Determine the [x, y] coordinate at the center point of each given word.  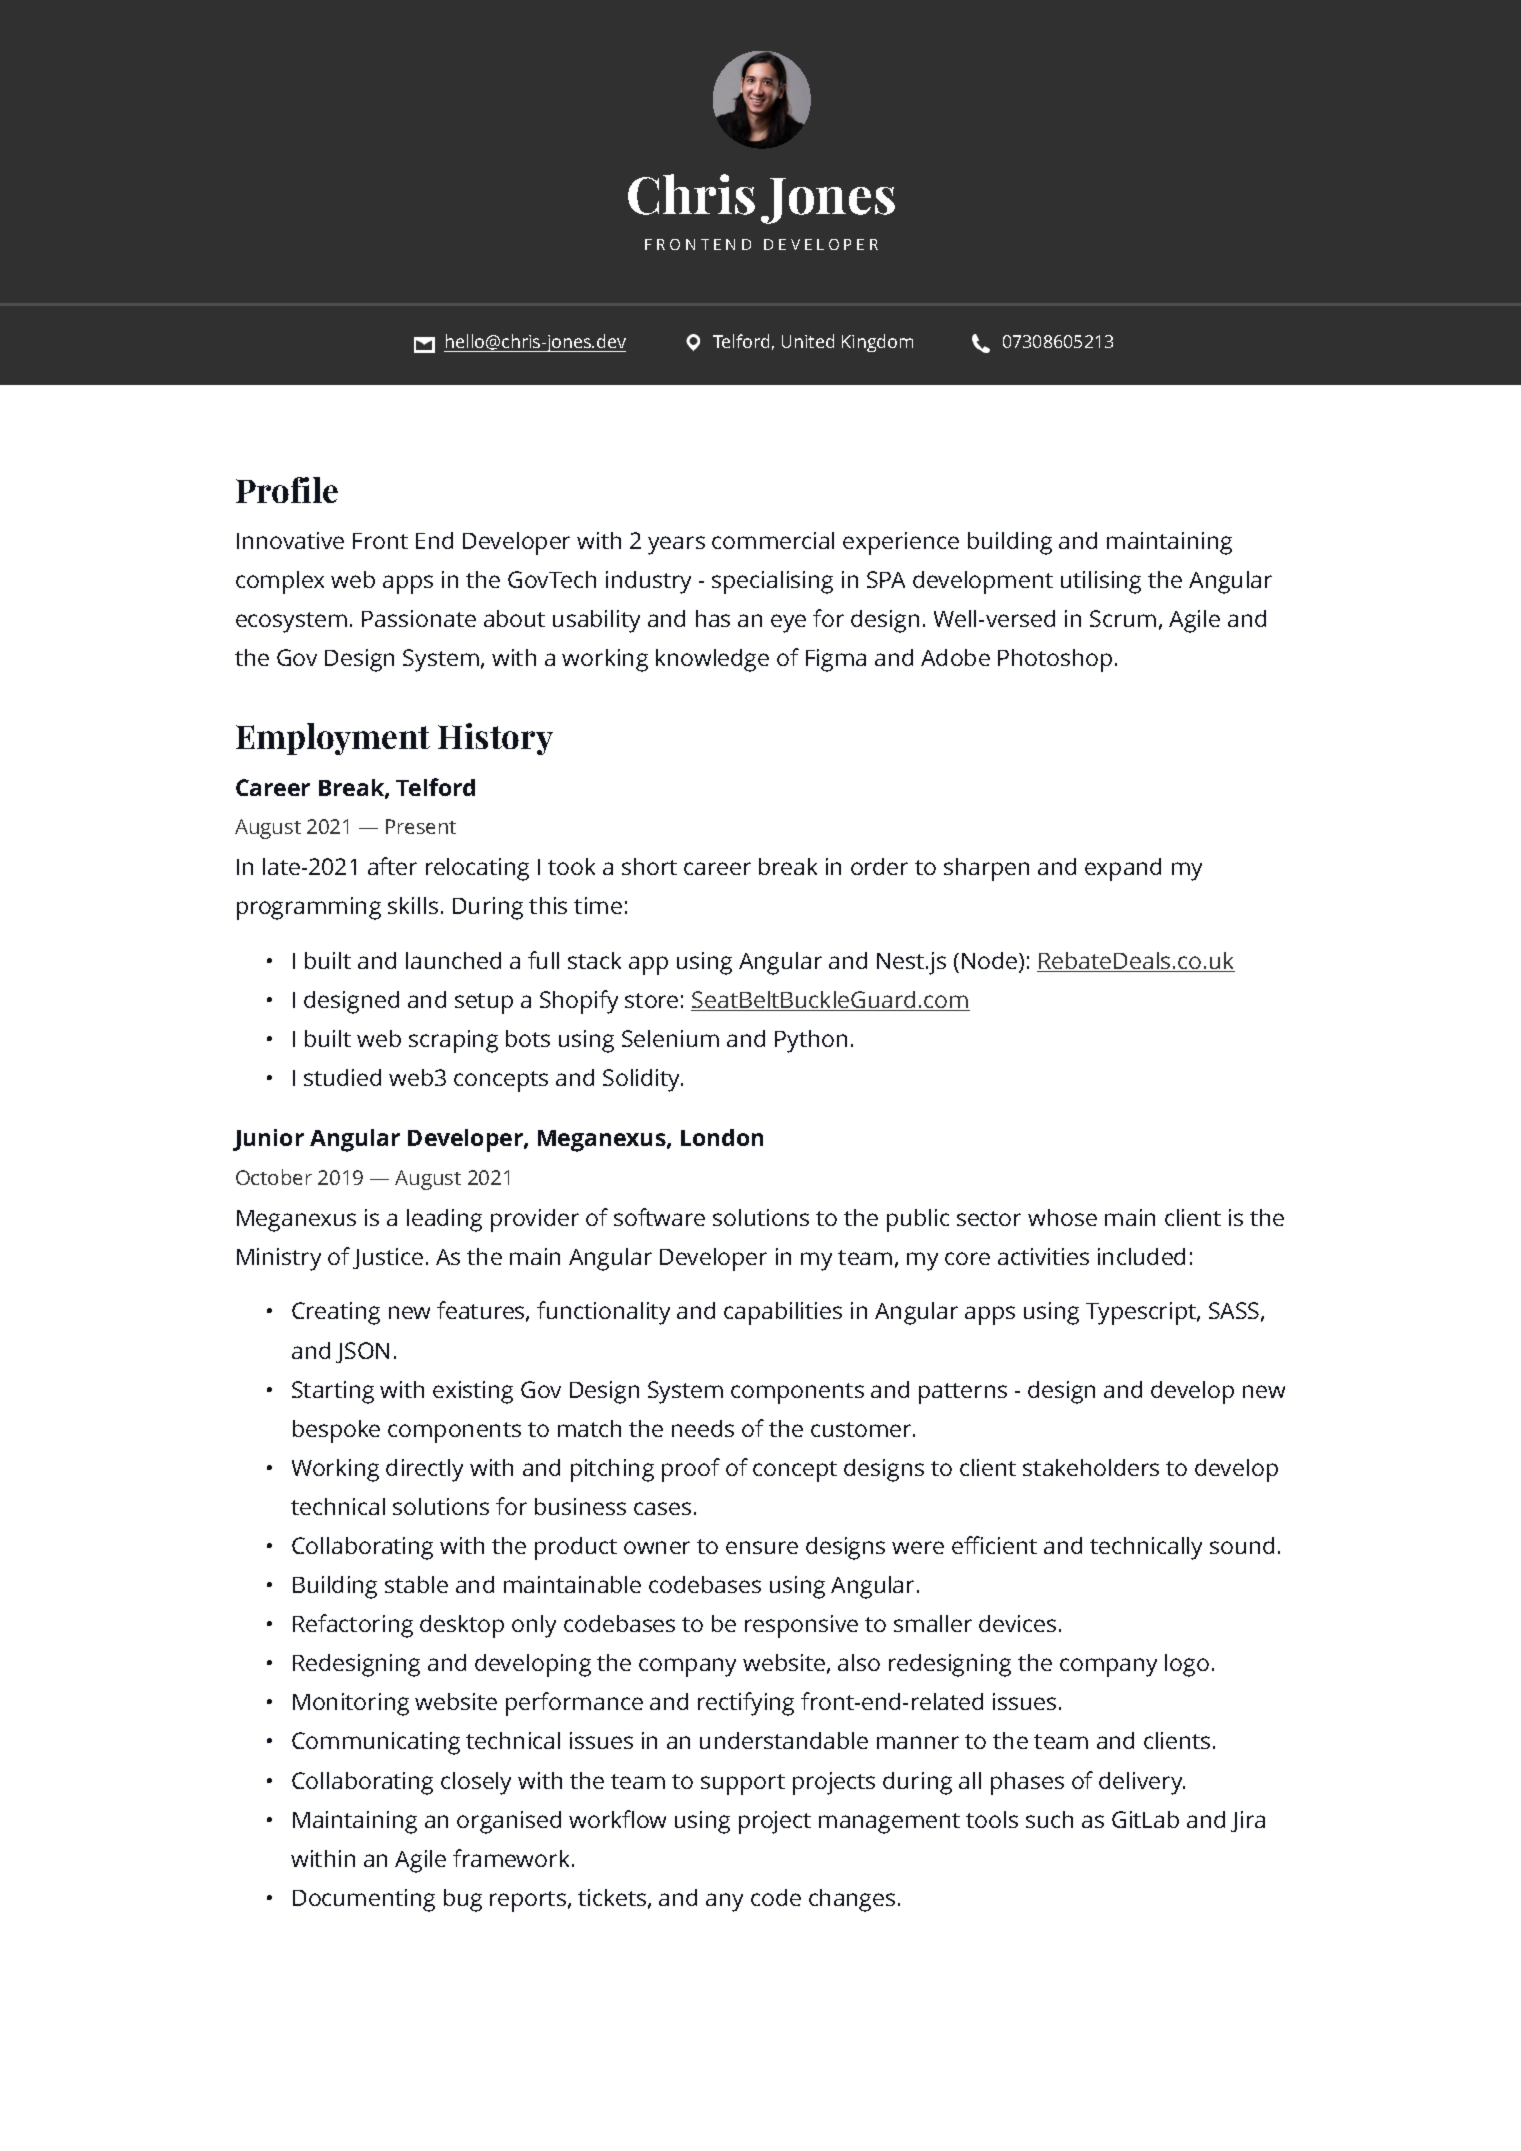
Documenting [364, 1900]
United [808, 341]
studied [342, 1077]
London [722, 1137]
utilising [1101, 582]
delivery [1141, 1783]
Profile [287, 490]
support [743, 1784]
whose [1062, 1217]
